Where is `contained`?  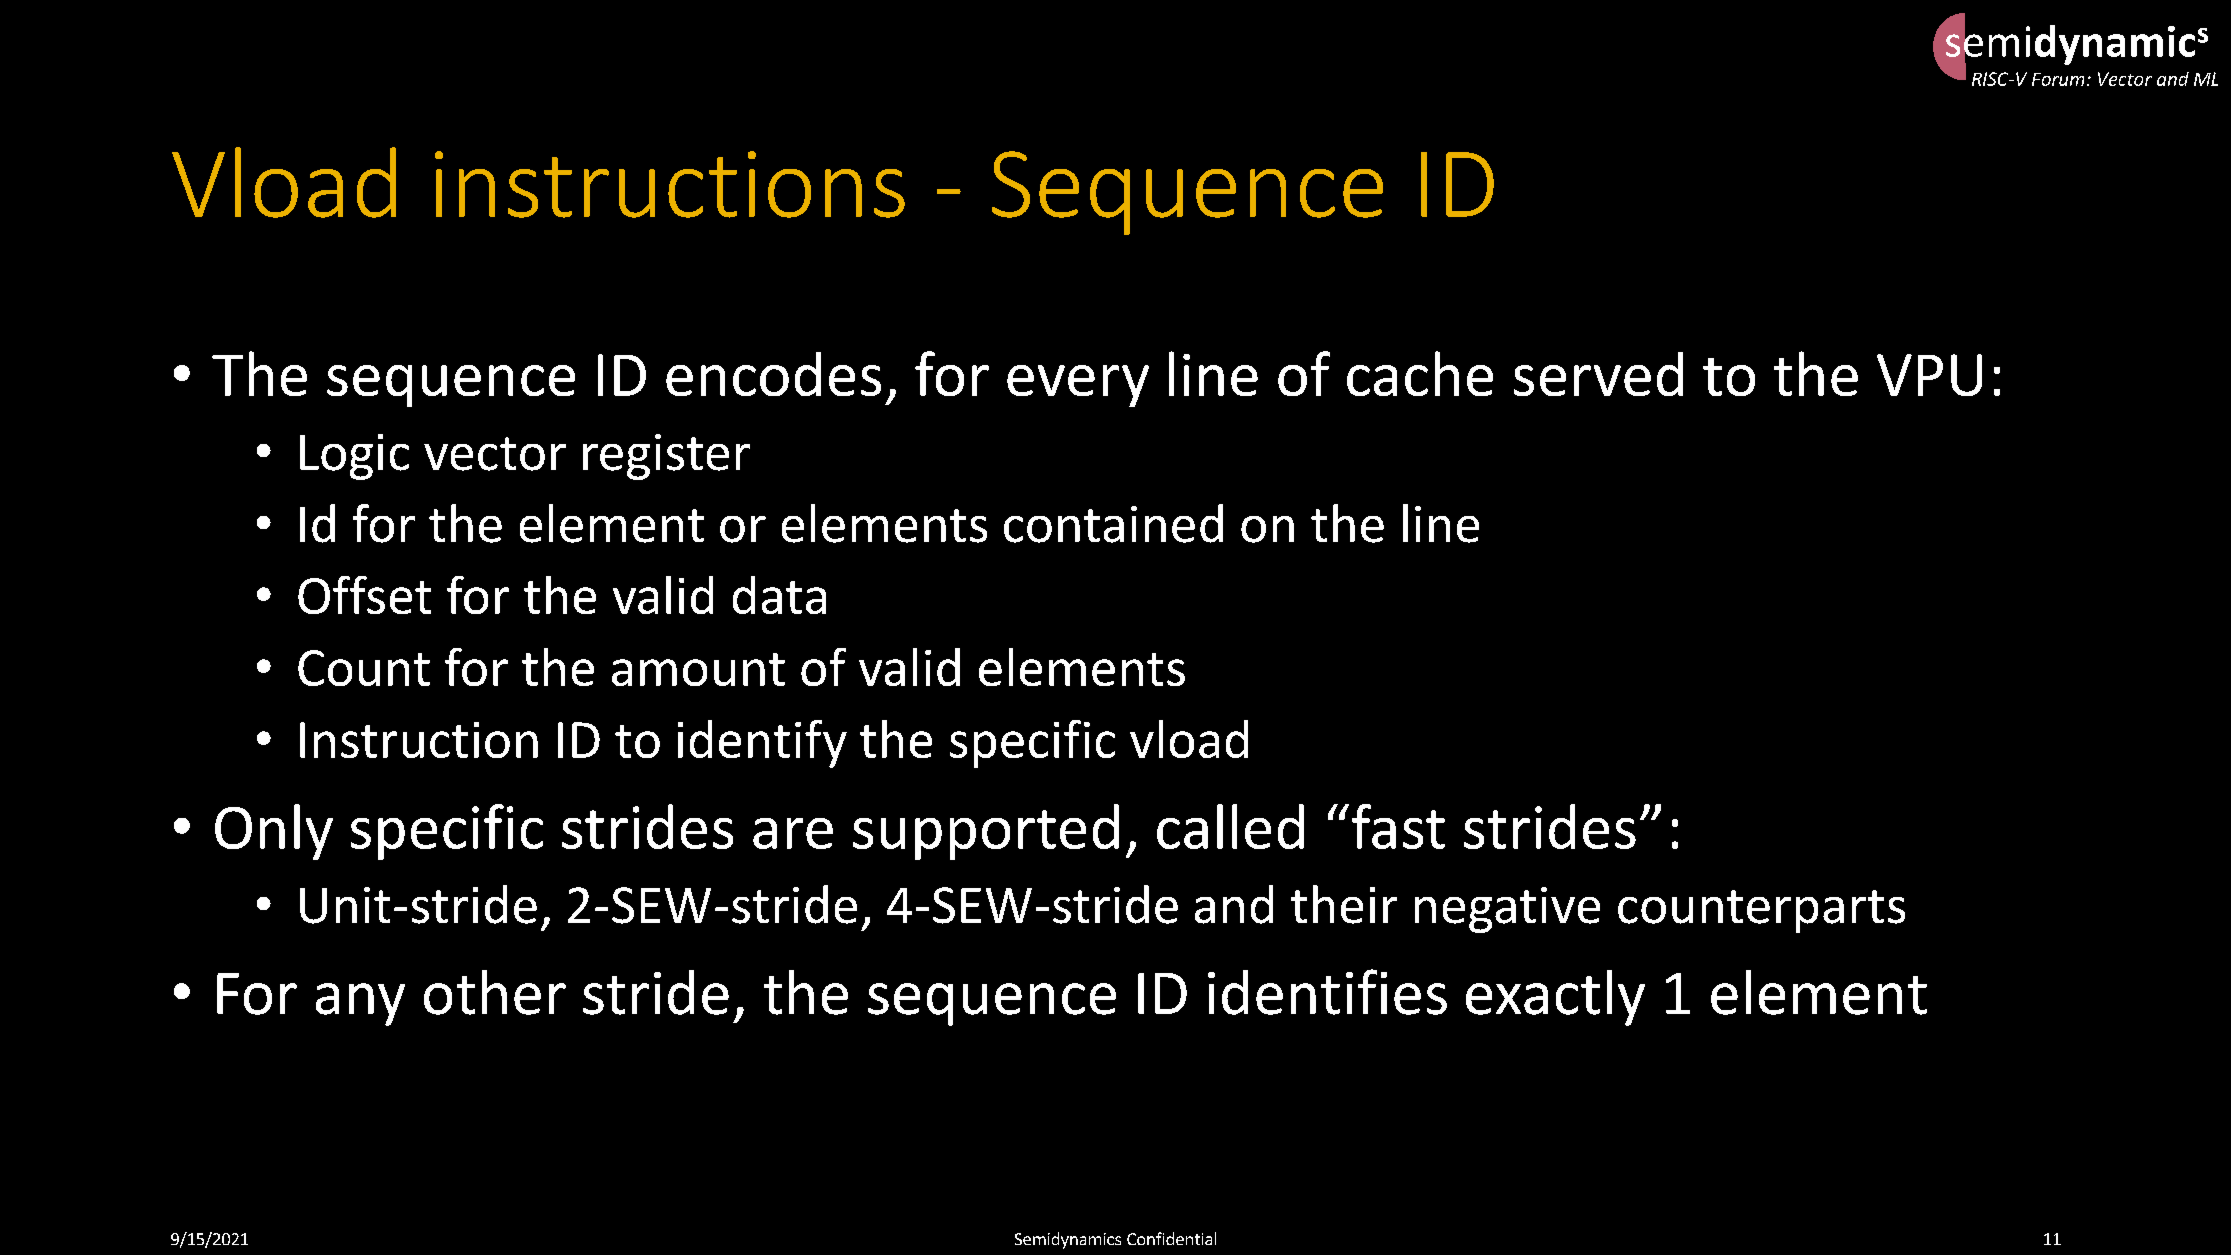 contained is located at coordinates (1113, 523).
